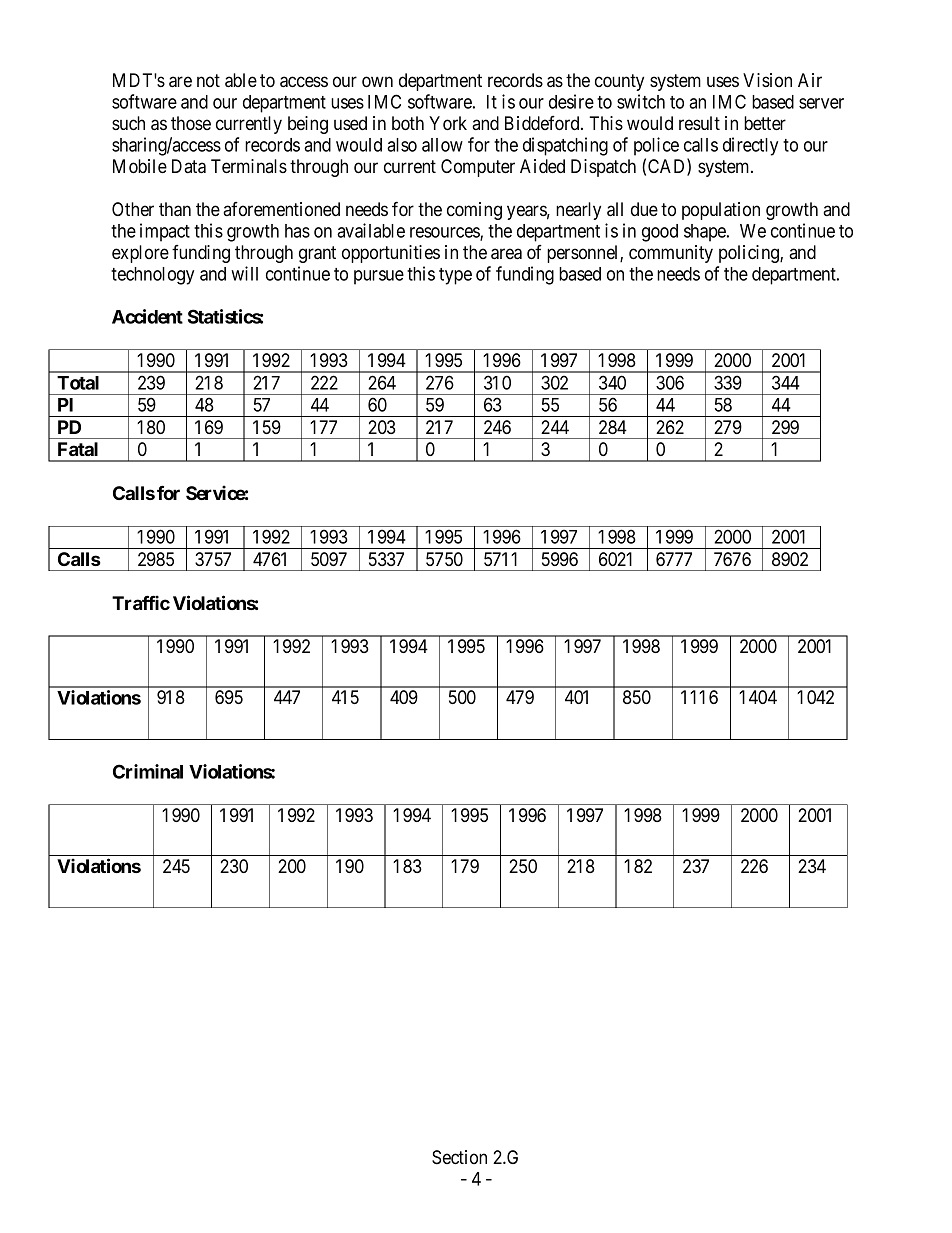  I want to click on Fatal, so click(78, 449).
